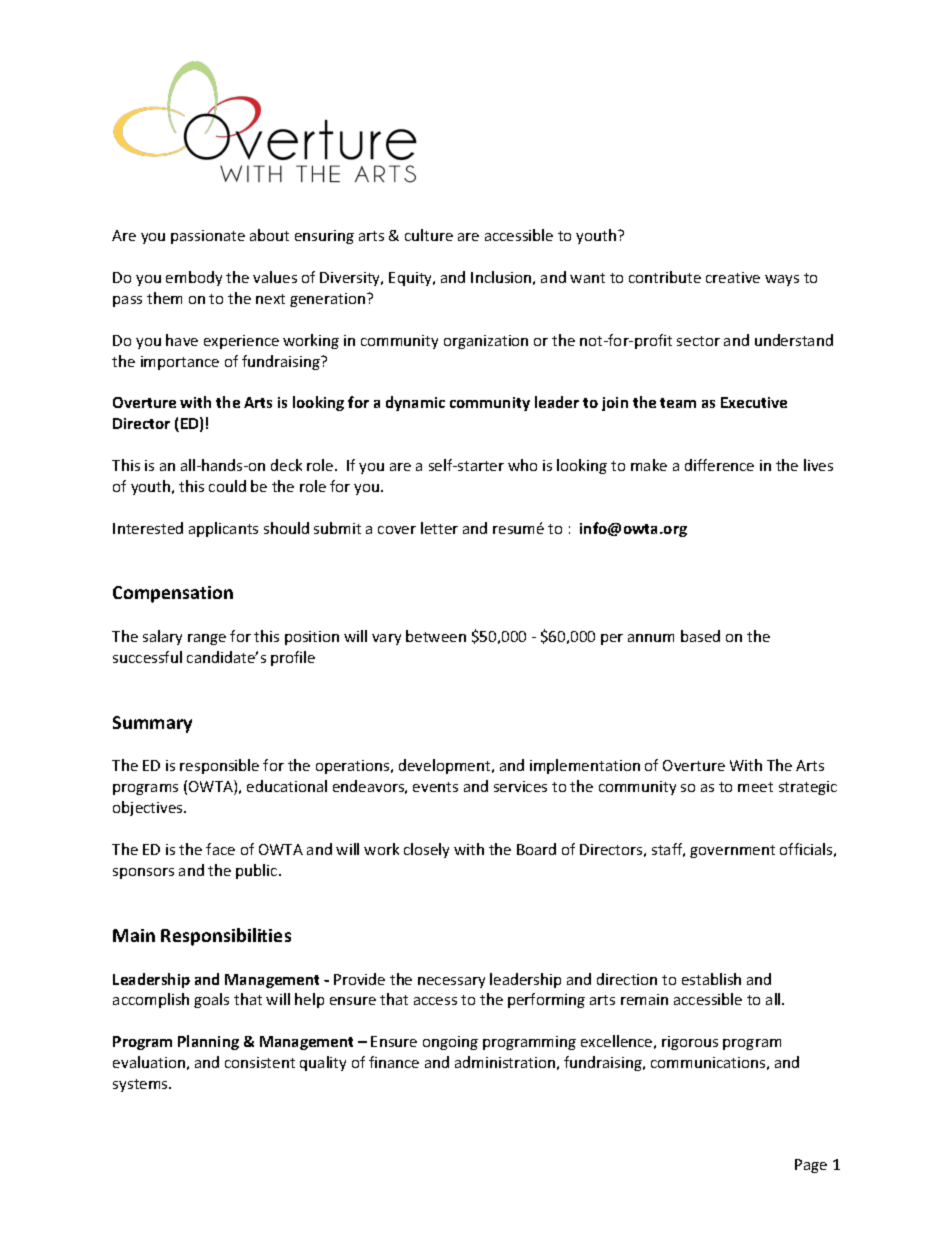 The width and height of the screenshot is (952, 1233). What do you see at coordinates (436, 636) in the screenshot?
I see `between` at bounding box center [436, 636].
